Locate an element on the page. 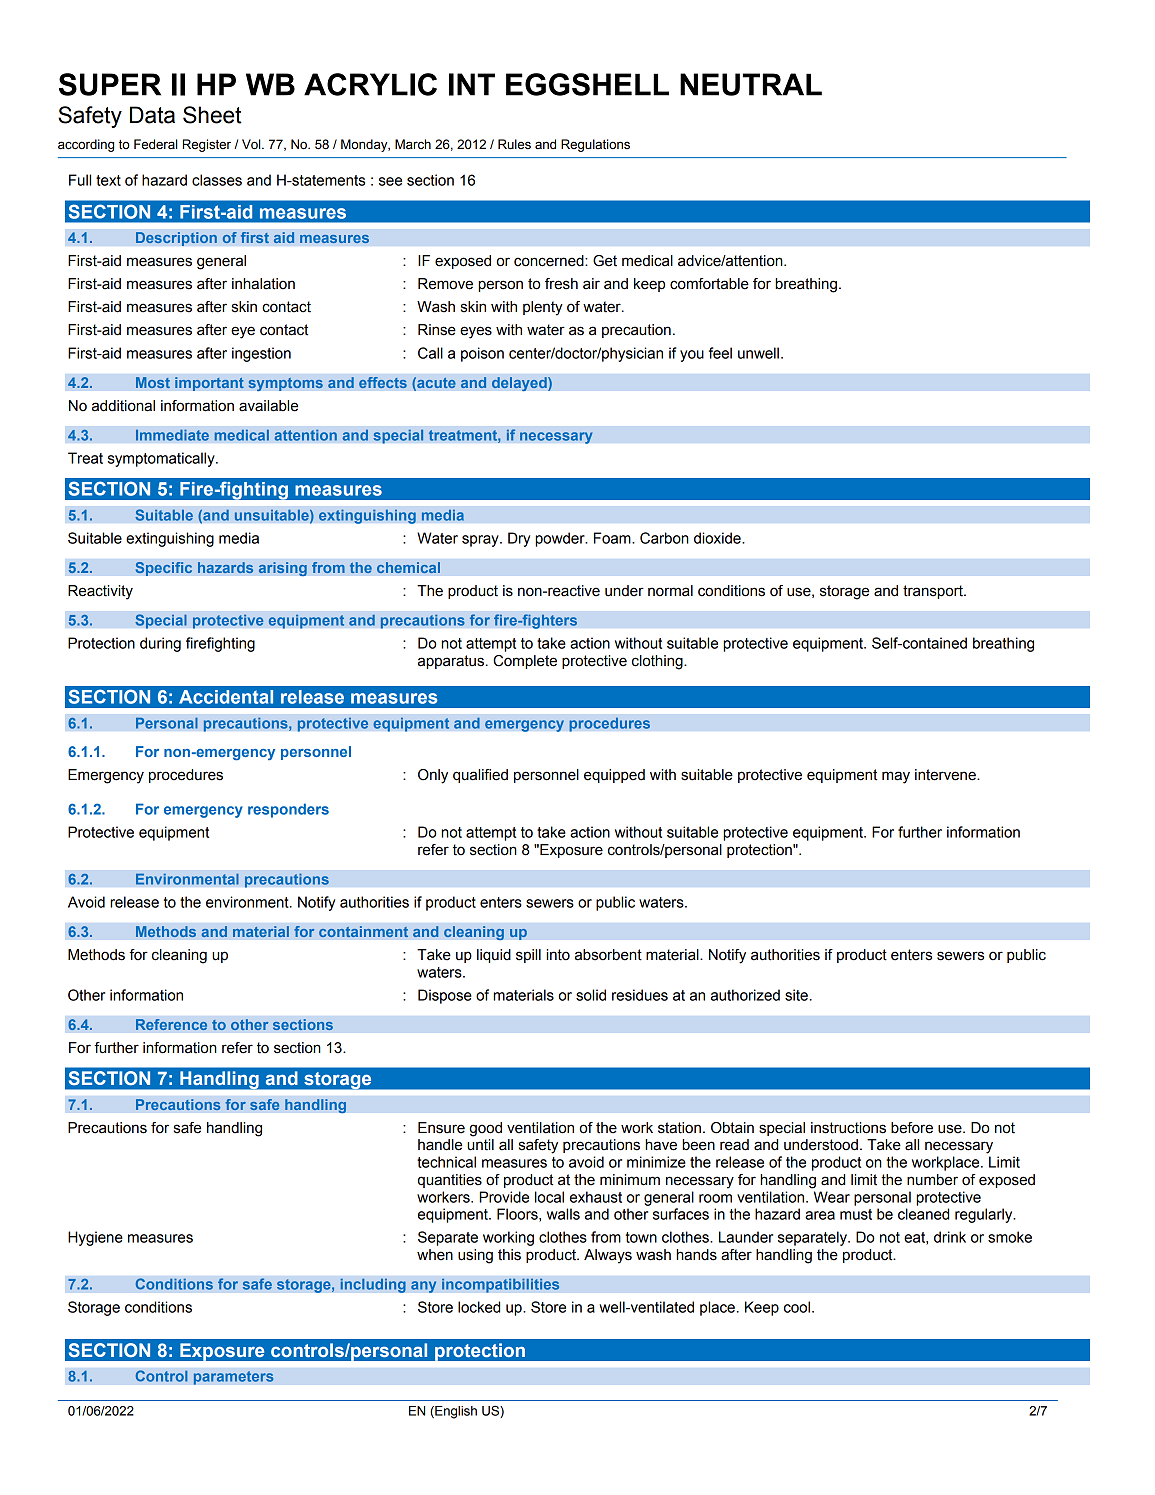 The width and height of the document is (1155, 1495). poison is located at coordinates (482, 354).
